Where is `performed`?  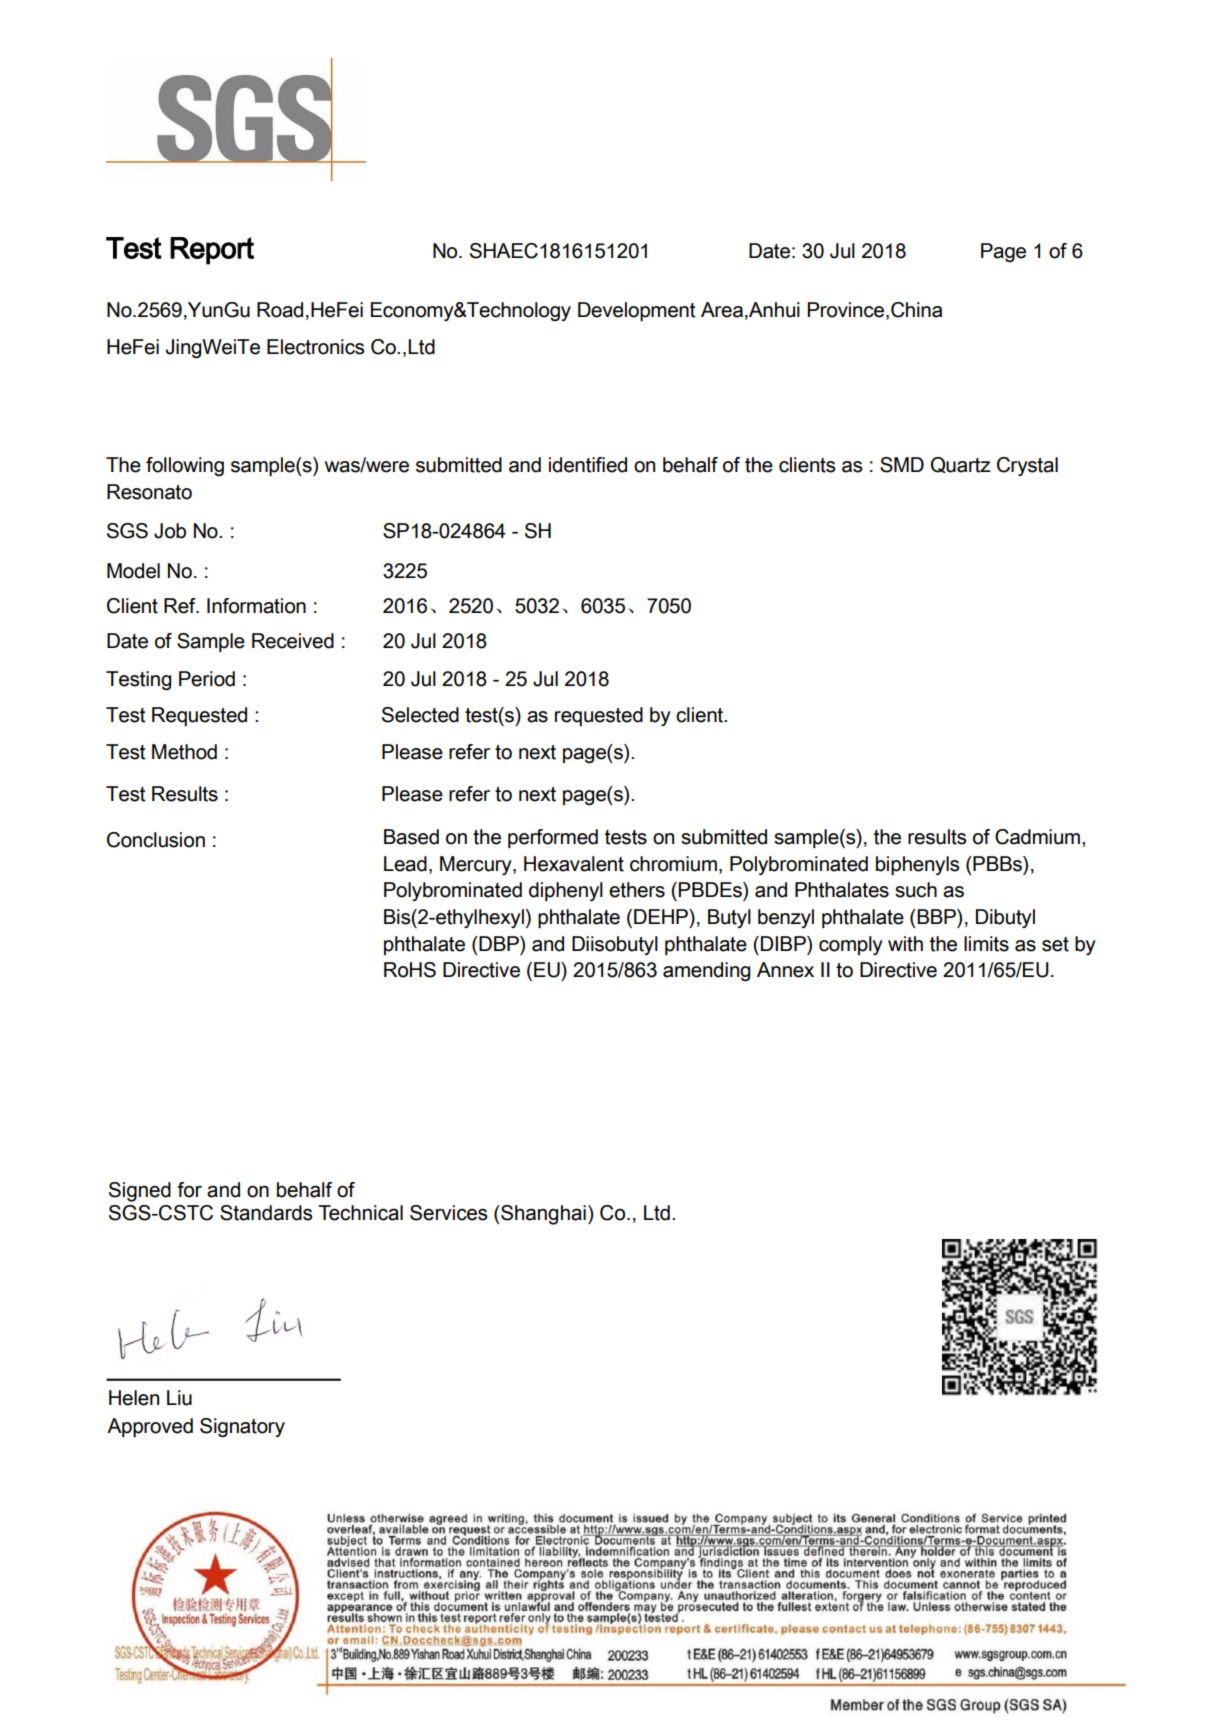 performed is located at coordinates (553, 839).
